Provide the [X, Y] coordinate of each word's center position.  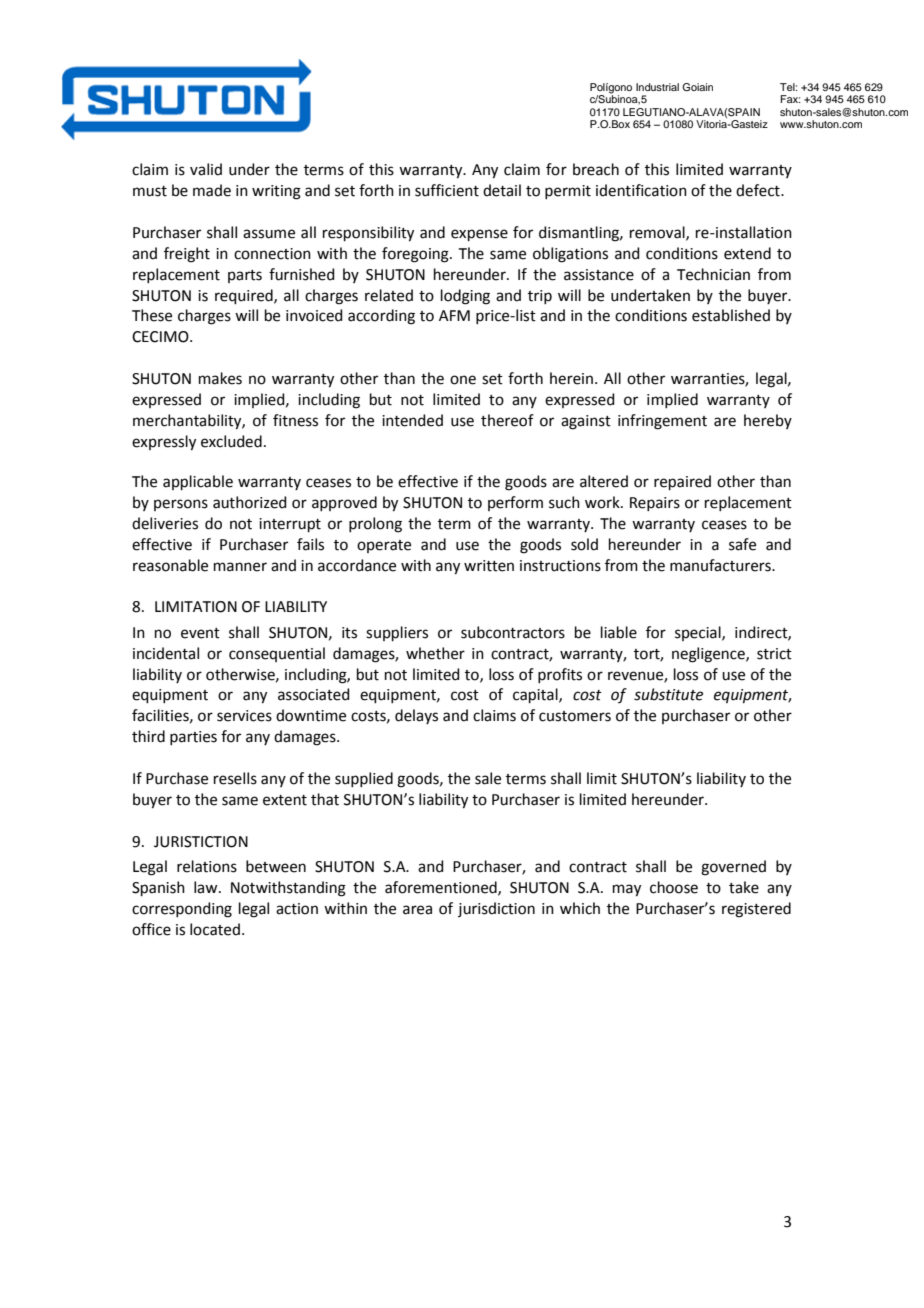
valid [206, 169]
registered [756, 910]
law [207, 887]
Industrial [657, 87]
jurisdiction [496, 909]
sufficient [447, 190]
